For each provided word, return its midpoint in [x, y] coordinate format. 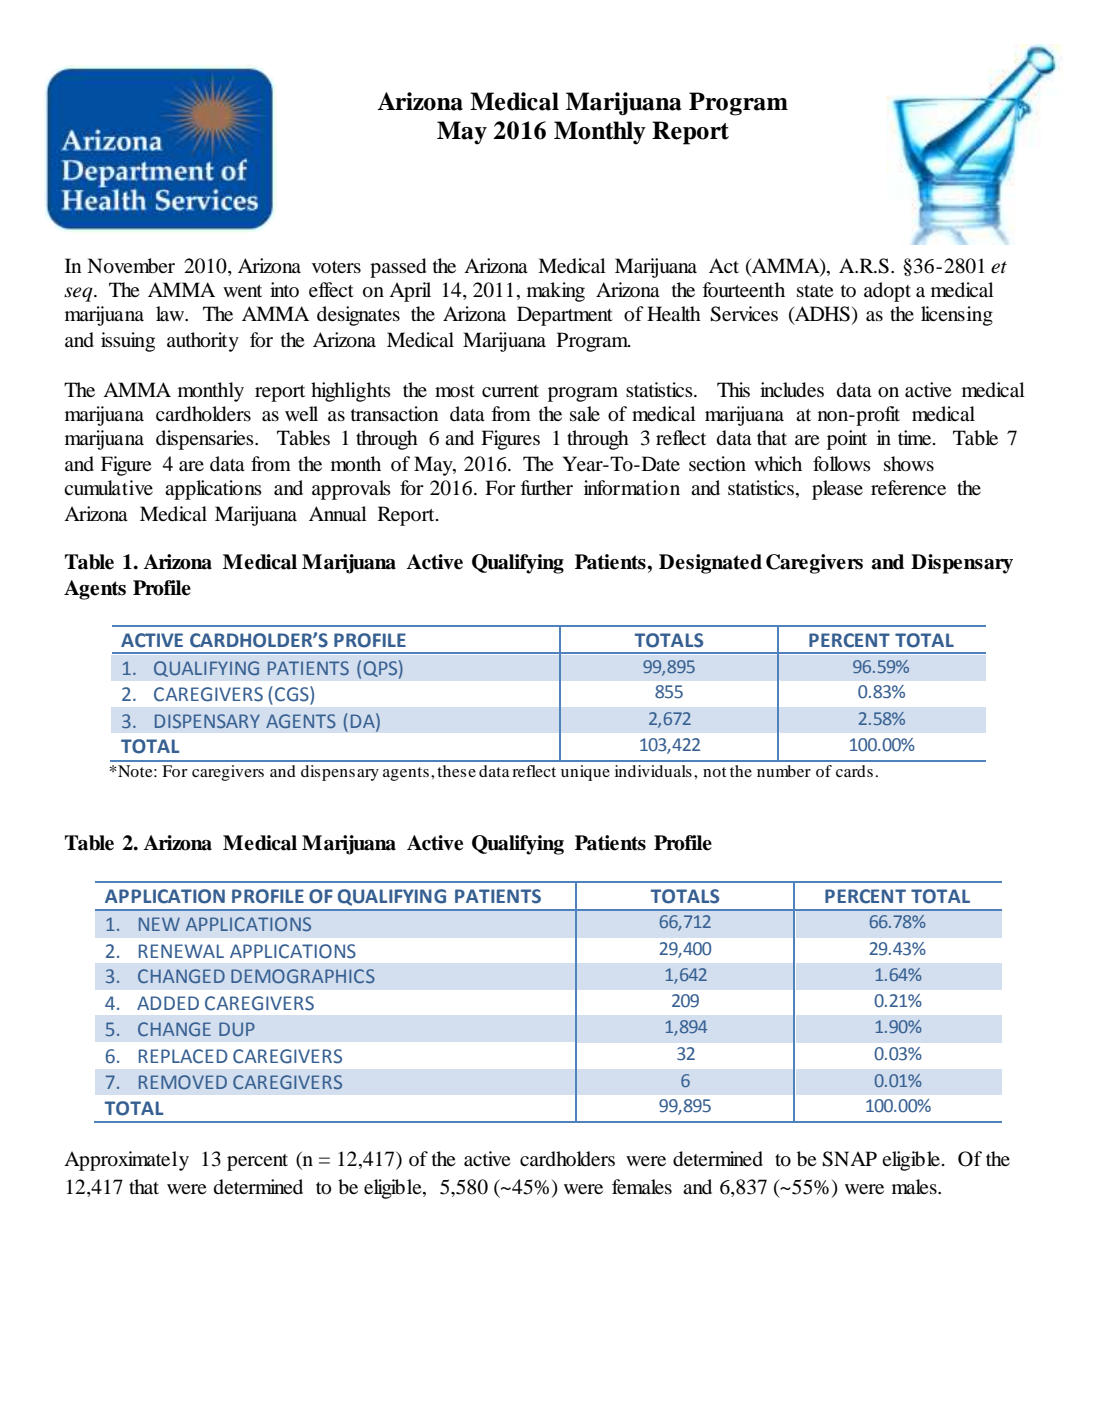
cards [854, 771]
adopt [887, 292]
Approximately [126, 1161]
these [456, 771]
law [171, 313]
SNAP [849, 1159]
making [556, 292]
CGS [293, 694]
